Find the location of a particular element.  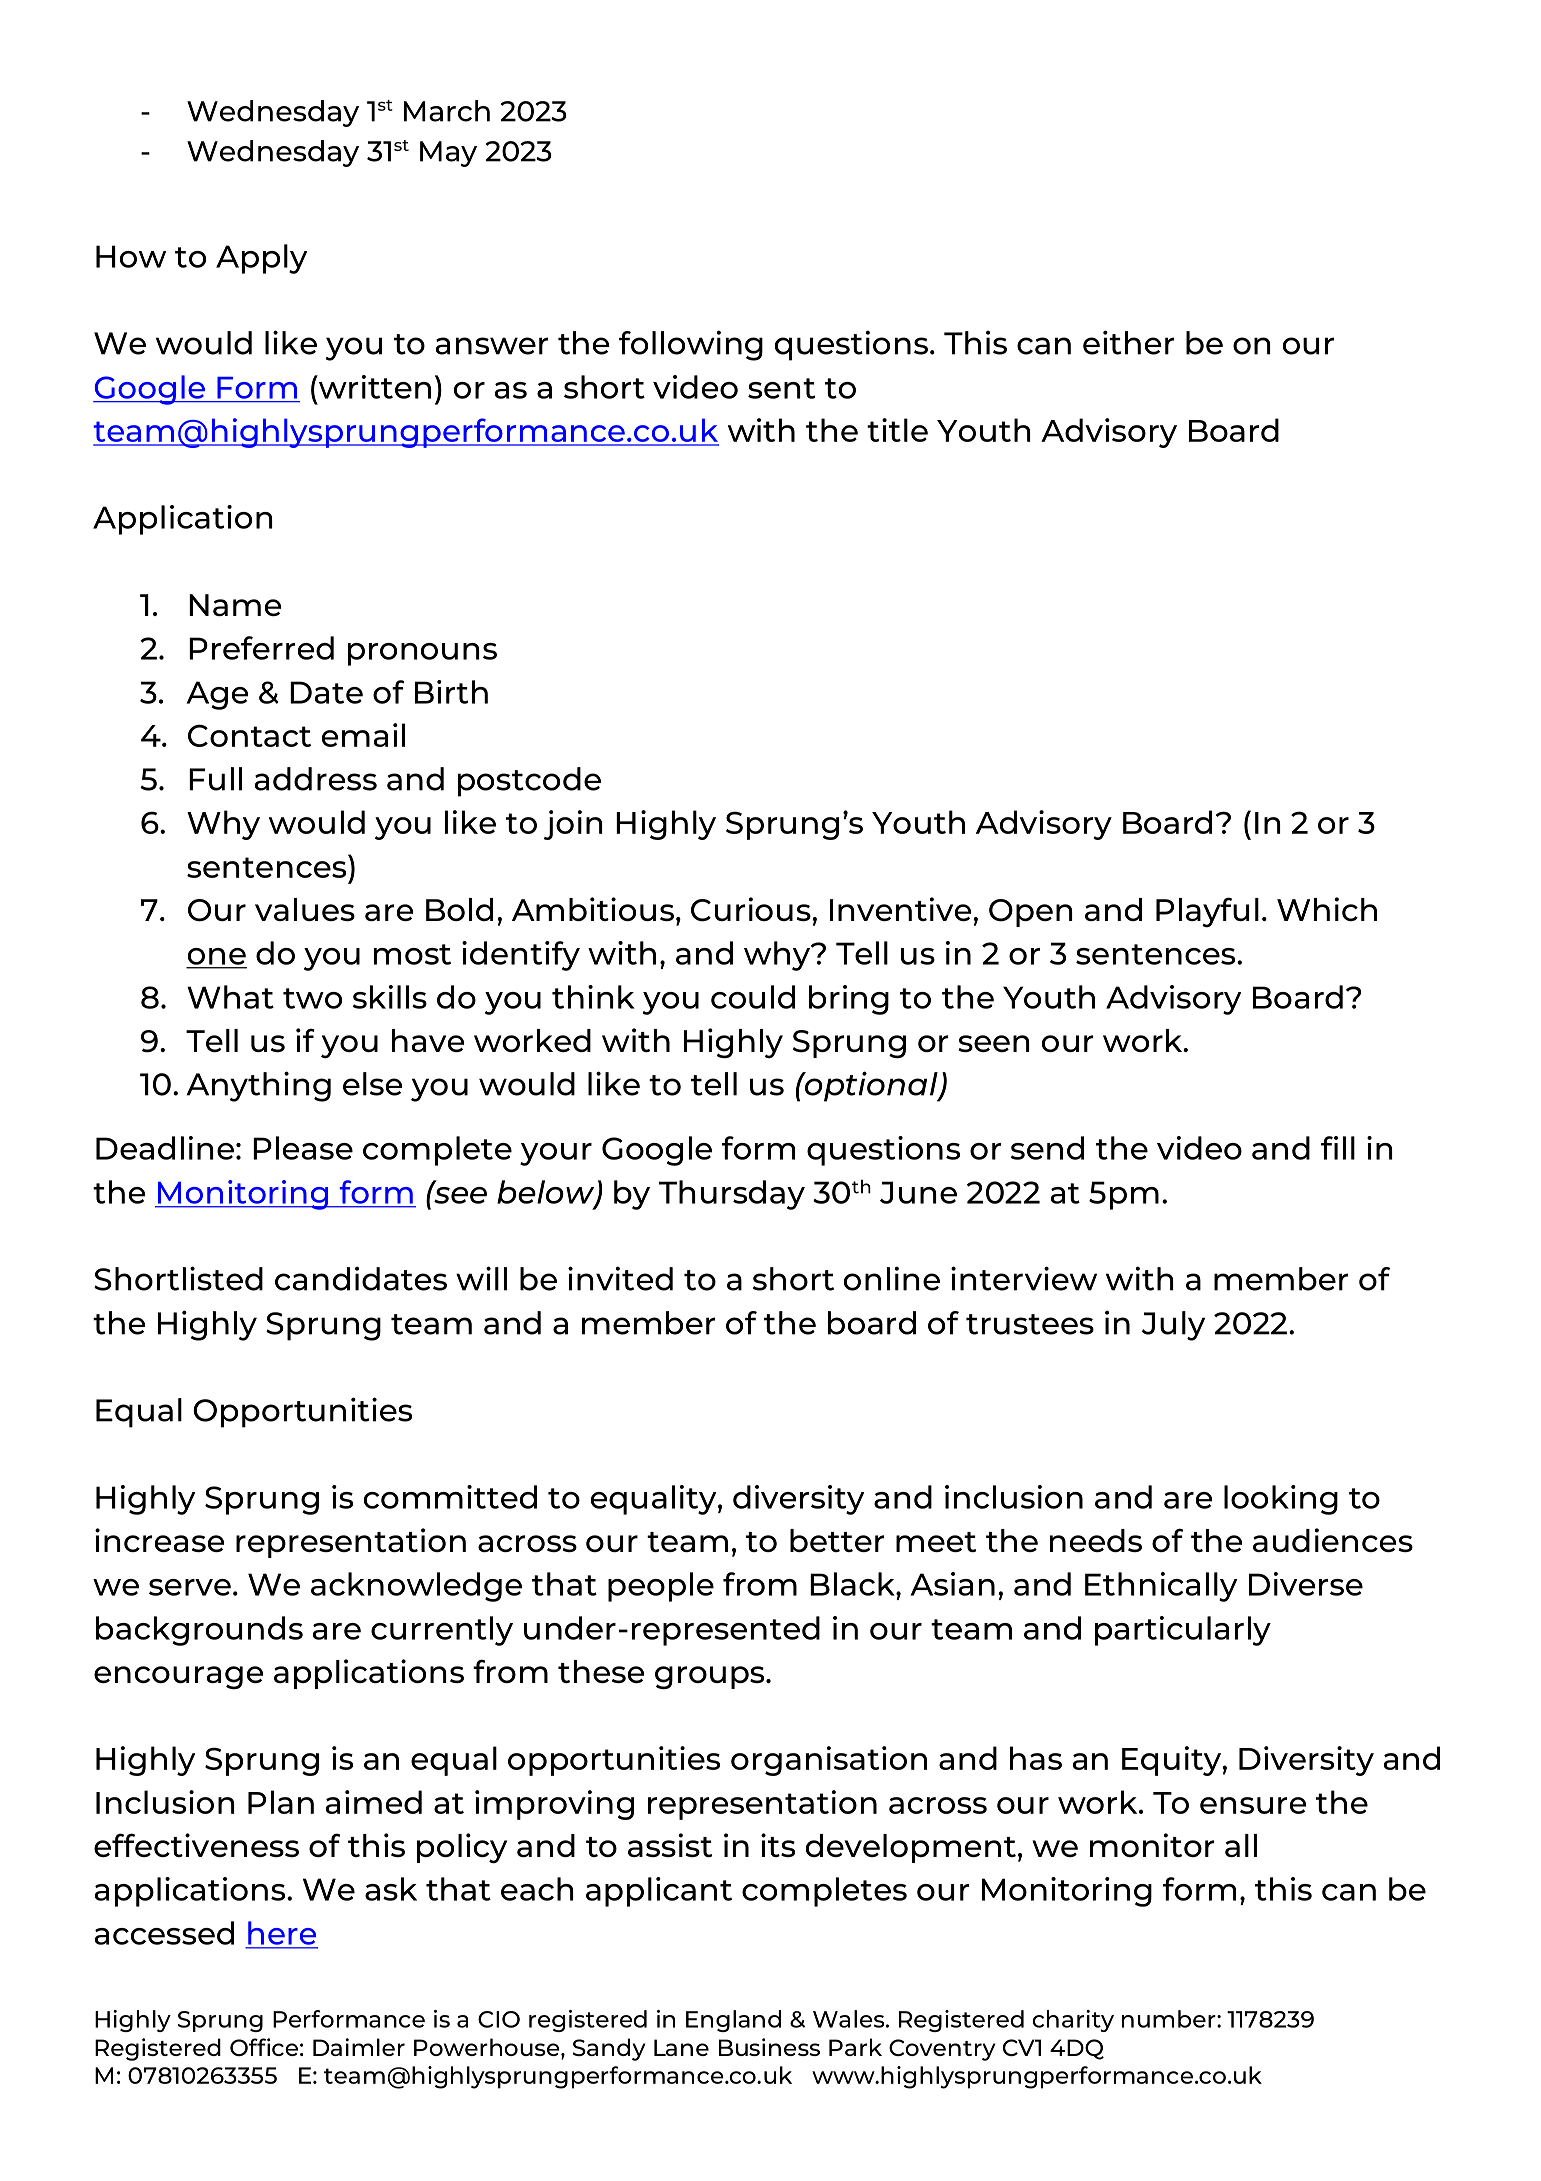

groups is located at coordinates (711, 1678).
